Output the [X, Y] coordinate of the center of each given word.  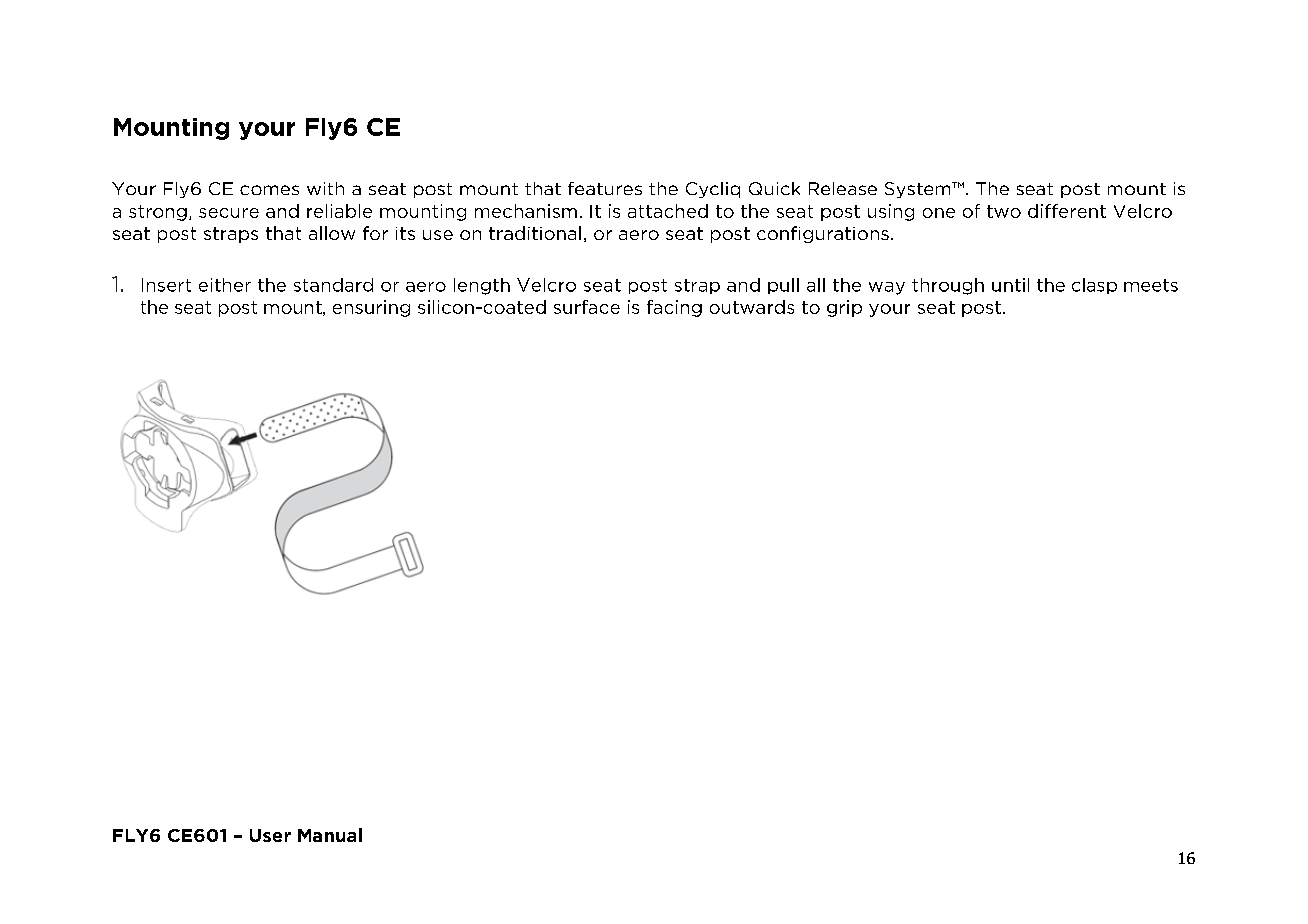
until [1010, 285]
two [1004, 211]
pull [783, 286]
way [887, 288]
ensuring [371, 308]
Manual [330, 835]
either [225, 285]
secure [229, 213]
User [270, 835]
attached [668, 211]
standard [333, 285]
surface [587, 307]
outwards [752, 307]
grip [844, 308]
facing [674, 308]
